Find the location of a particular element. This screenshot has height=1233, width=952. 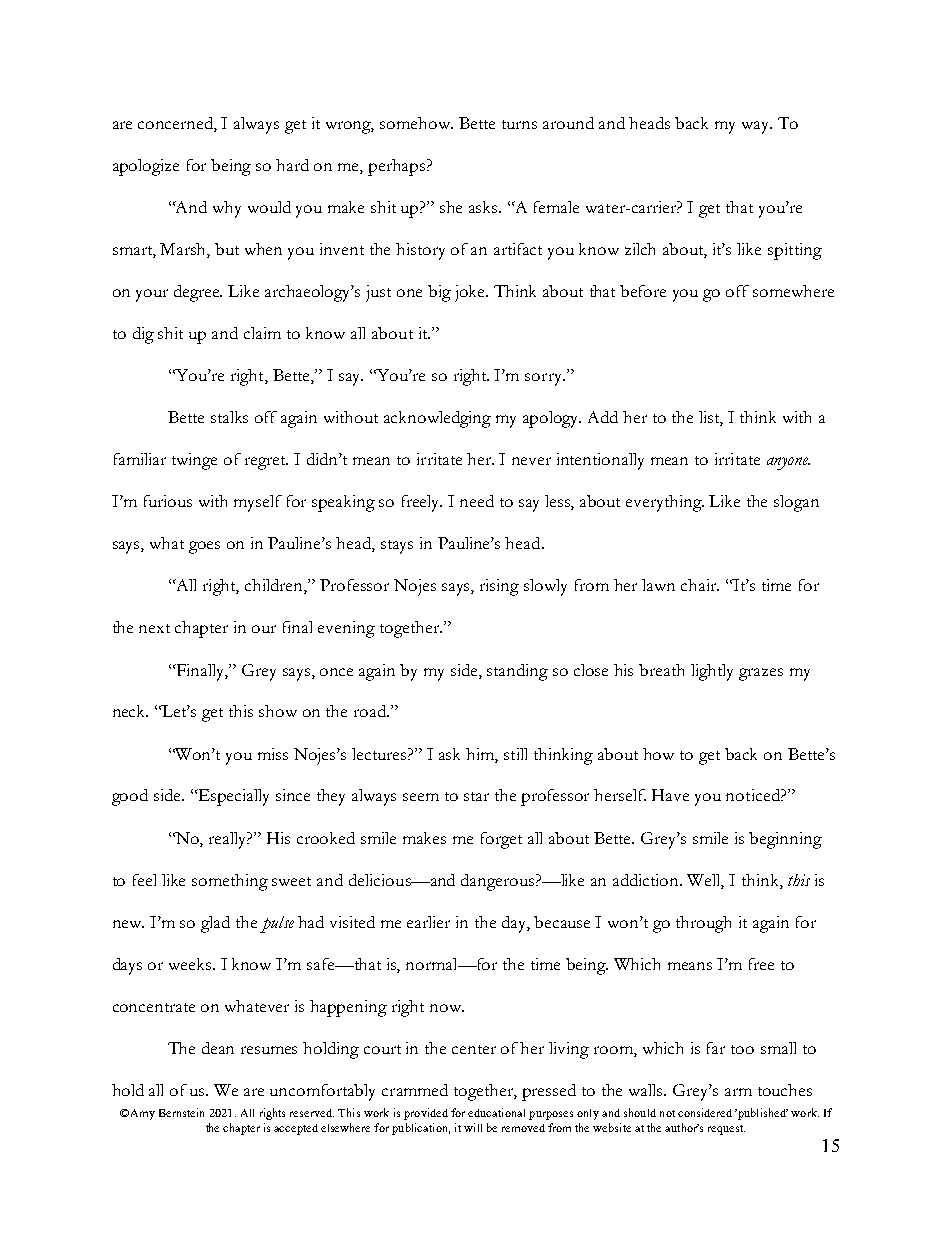

something is located at coordinates (230, 882).
